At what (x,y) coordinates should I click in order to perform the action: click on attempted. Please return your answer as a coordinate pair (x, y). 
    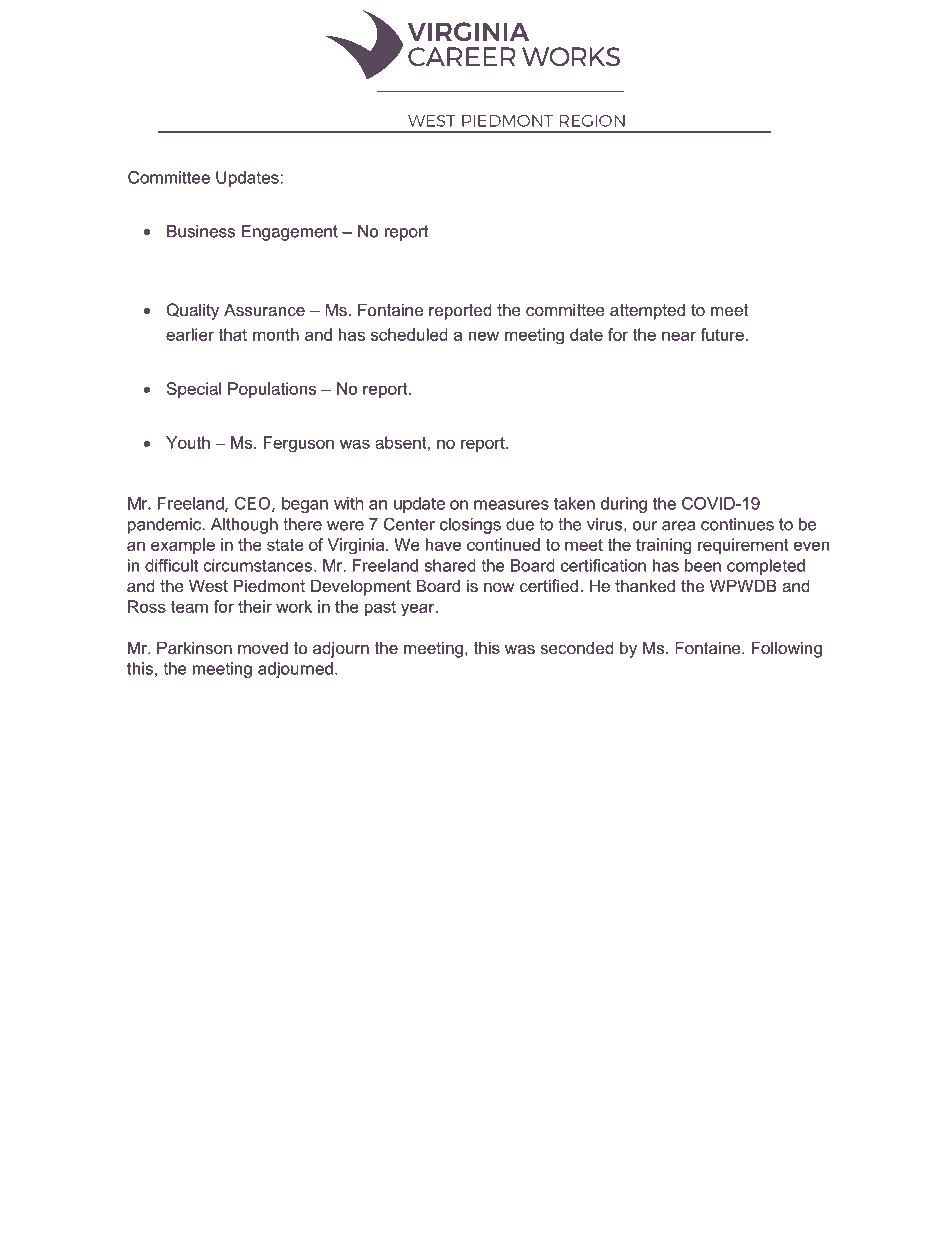
    Looking at the image, I should click on (647, 311).
